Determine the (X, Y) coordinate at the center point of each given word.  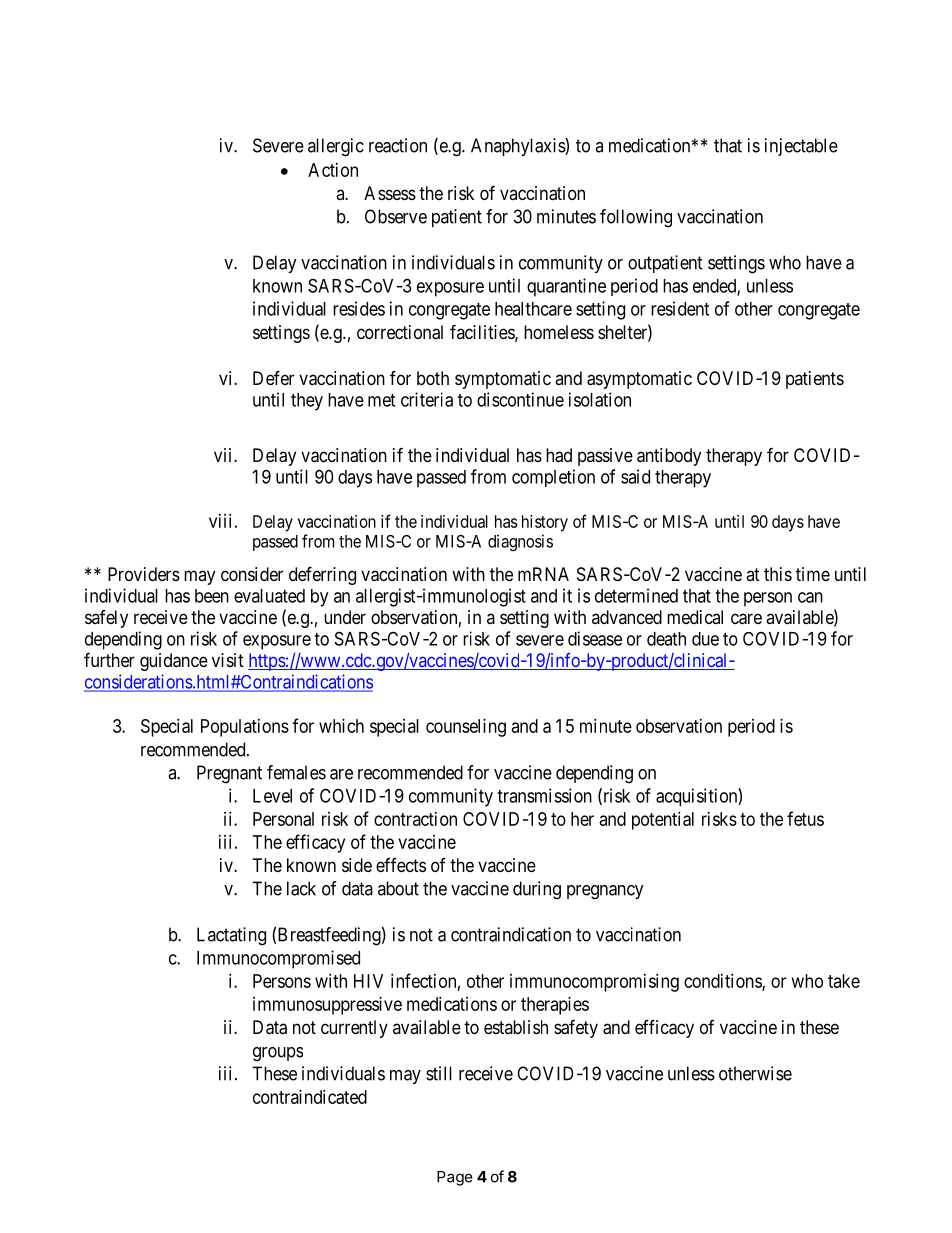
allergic (336, 147)
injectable (801, 147)
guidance (174, 662)
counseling (466, 728)
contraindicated (310, 1097)
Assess (390, 193)
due (705, 639)
